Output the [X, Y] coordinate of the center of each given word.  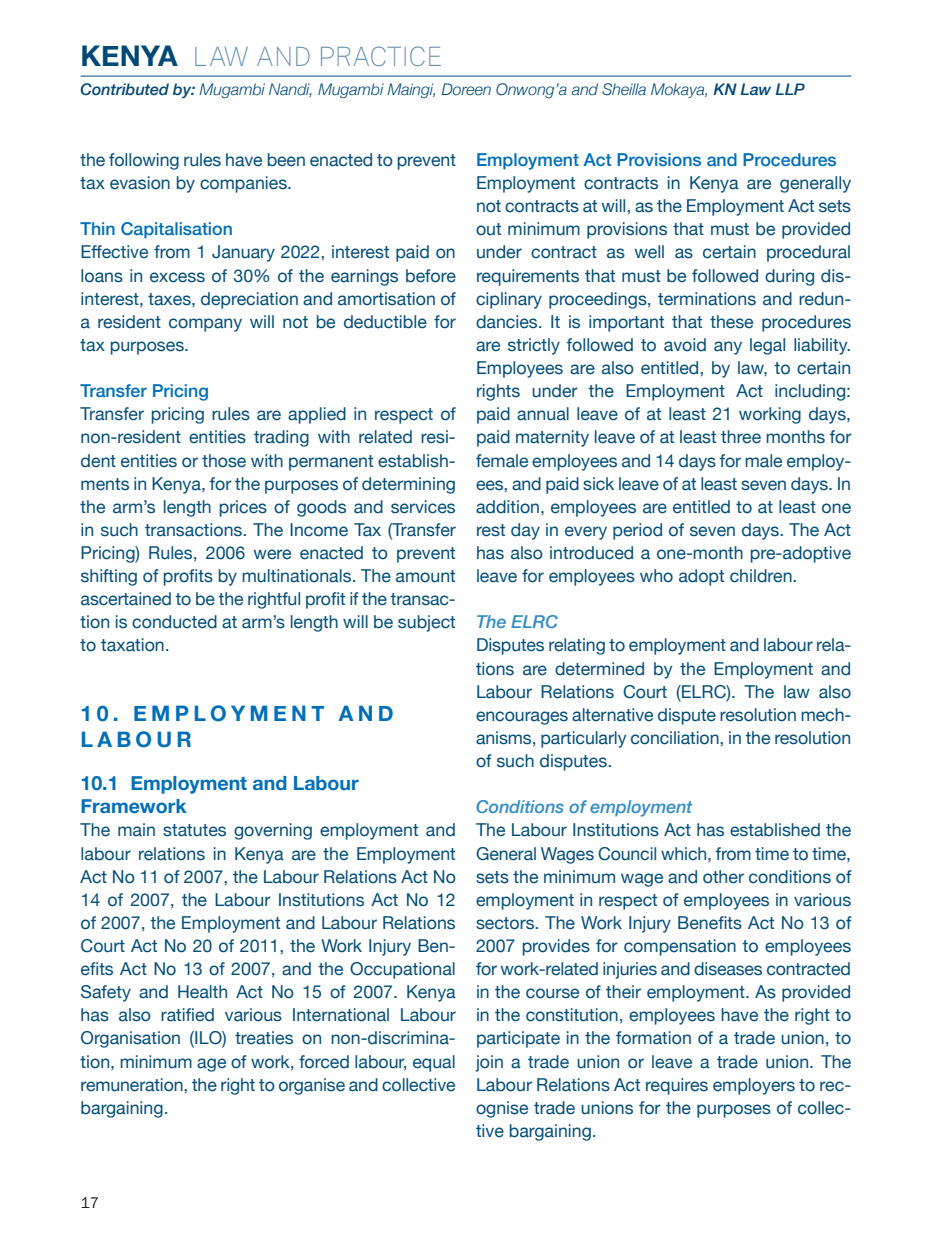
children [762, 576]
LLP [790, 89]
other [723, 877]
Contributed [125, 89]
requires [677, 1086]
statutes [194, 830]
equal [434, 1063]
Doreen [466, 89]
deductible [385, 322]
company [205, 325]
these [731, 322]
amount [425, 576]
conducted [174, 622]
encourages [522, 718]
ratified [187, 1015]
